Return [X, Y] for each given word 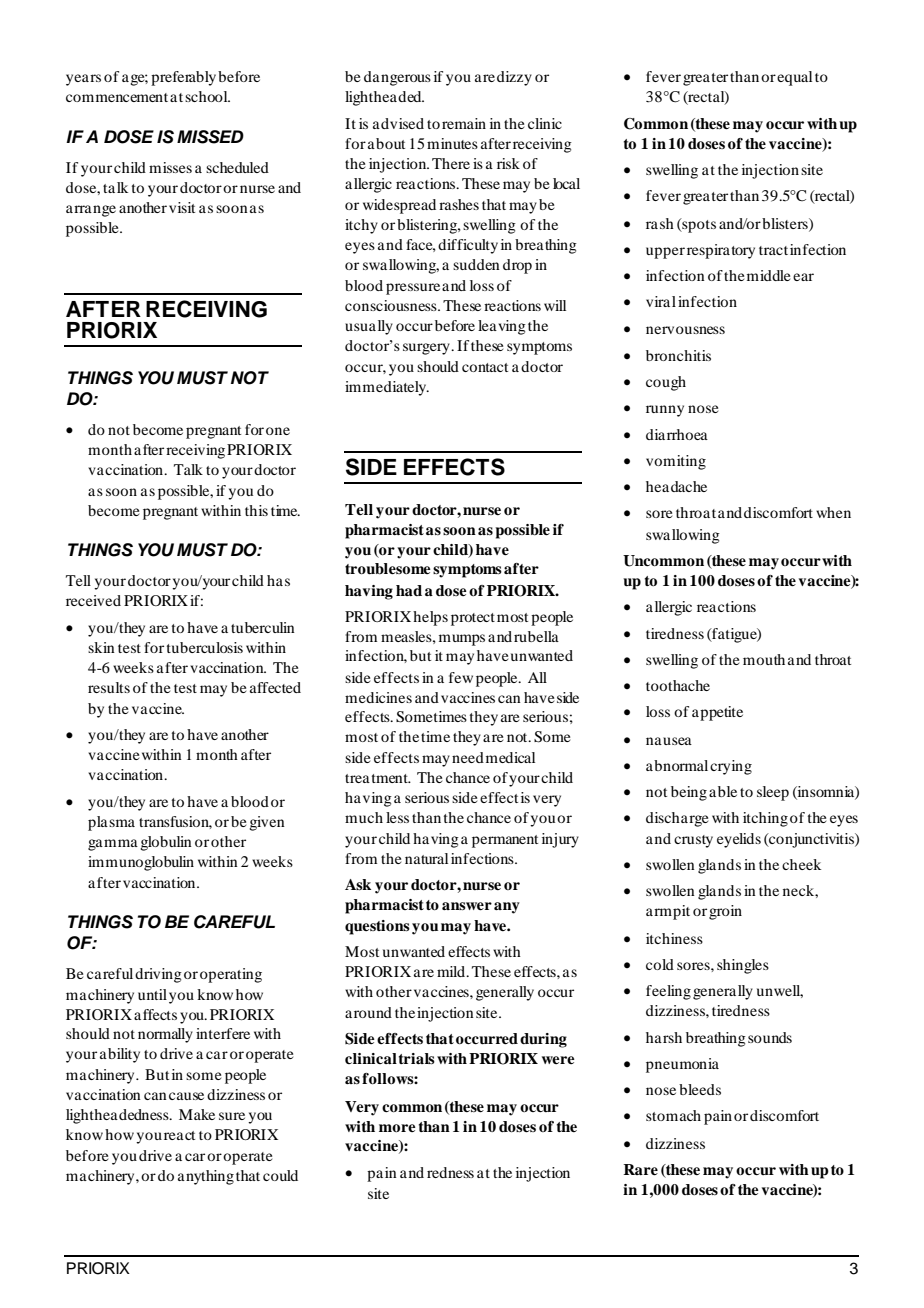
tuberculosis [205, 647]
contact [485, 367]
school [207, 96]
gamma [113, 845]
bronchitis [678, 355]
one [278, 431]
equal [794, 78]
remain [464, 123]
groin [725, 912]
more [397, 1128]
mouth [764, 659]
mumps [462, 640]
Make [197, 1114]
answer [467, 906]
